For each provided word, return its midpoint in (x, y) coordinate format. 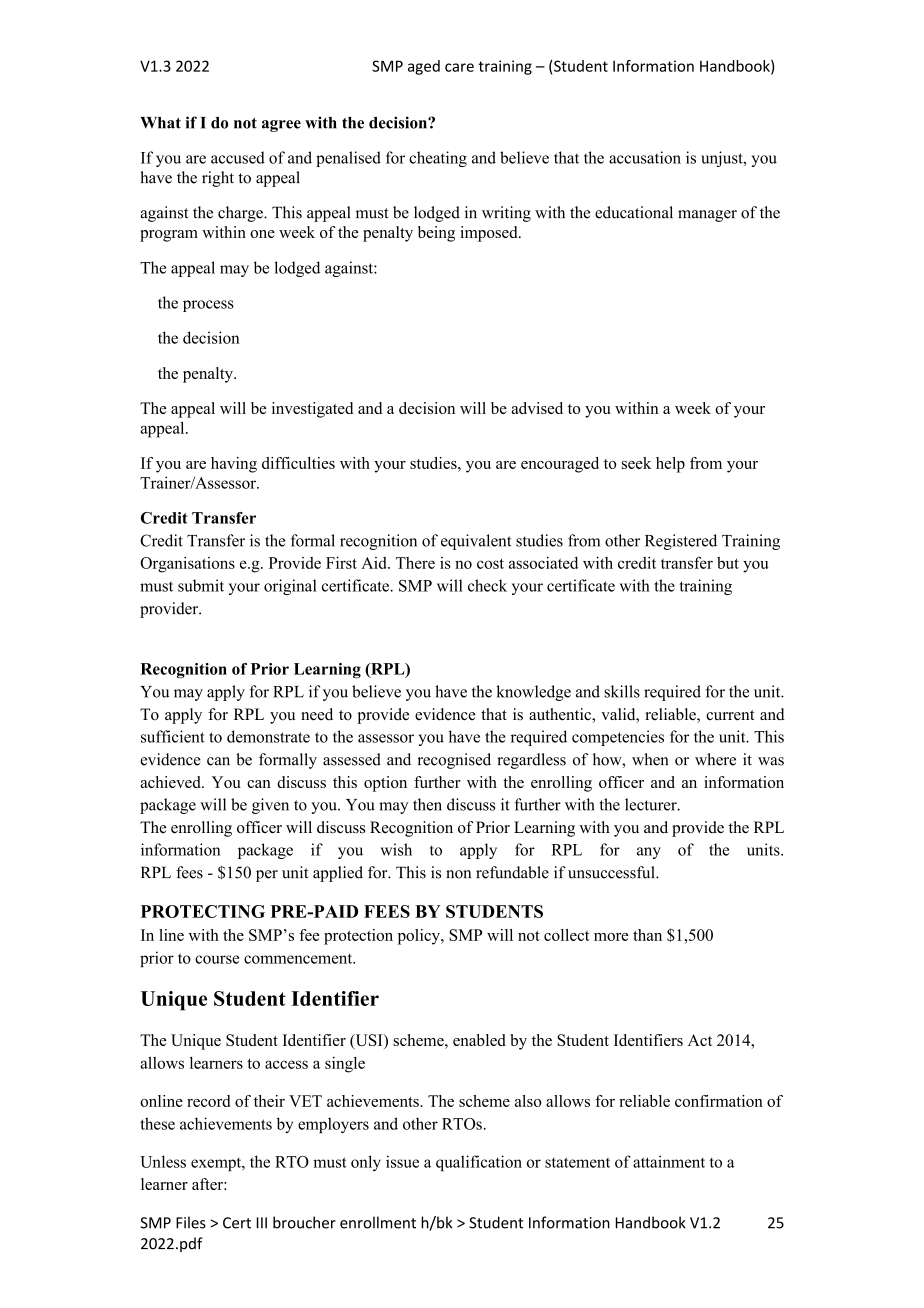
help (670, 465)
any (649, 853)
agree (281, 126)
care (459, 67)
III (262, 1223)
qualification (479, 1163)
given (270, 806)
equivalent (476, 542)
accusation (645, 157)
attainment (669, 1161)
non (458, 874)
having (234, 465)
